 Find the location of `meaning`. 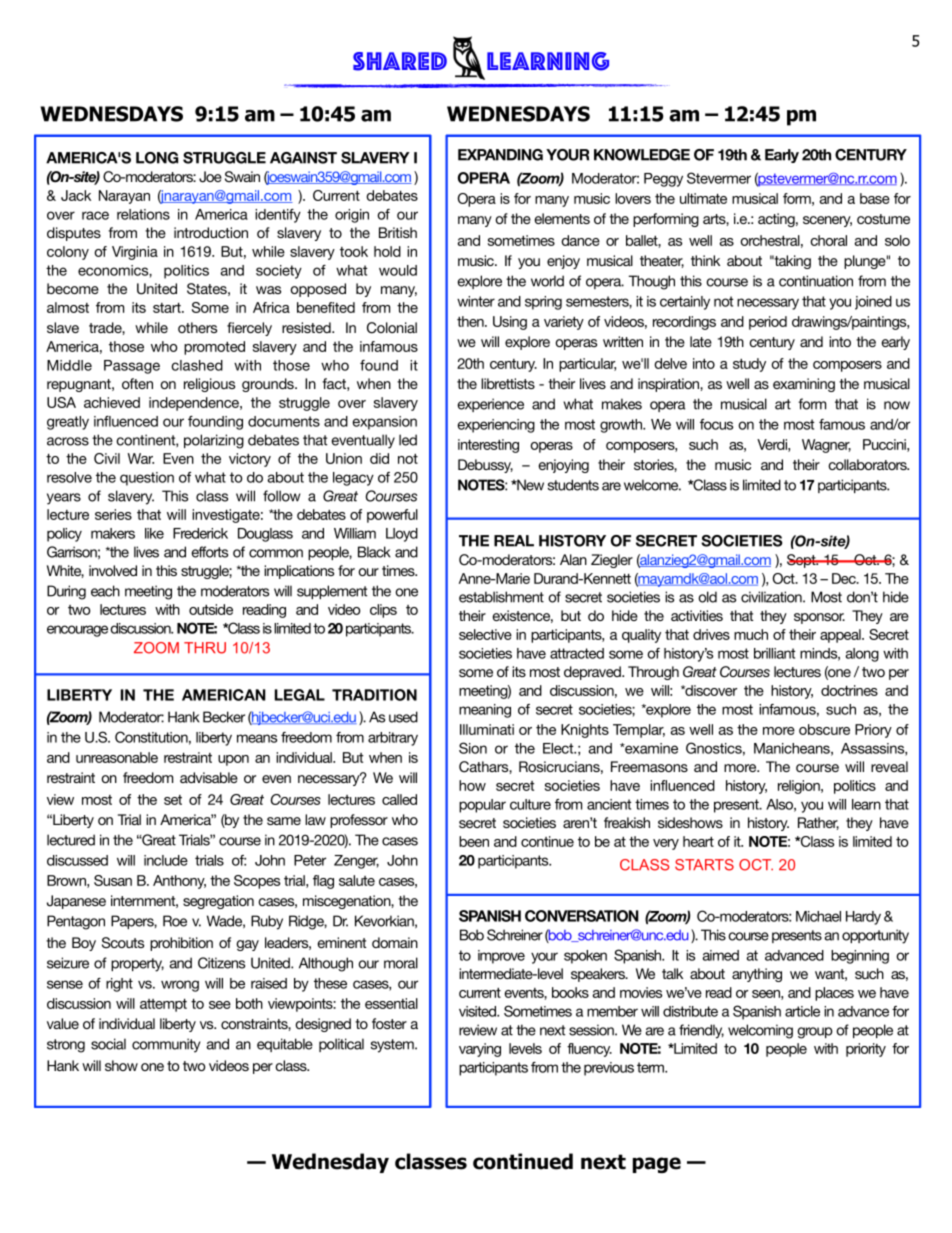

meaning is located at coordinates (485, 711).
